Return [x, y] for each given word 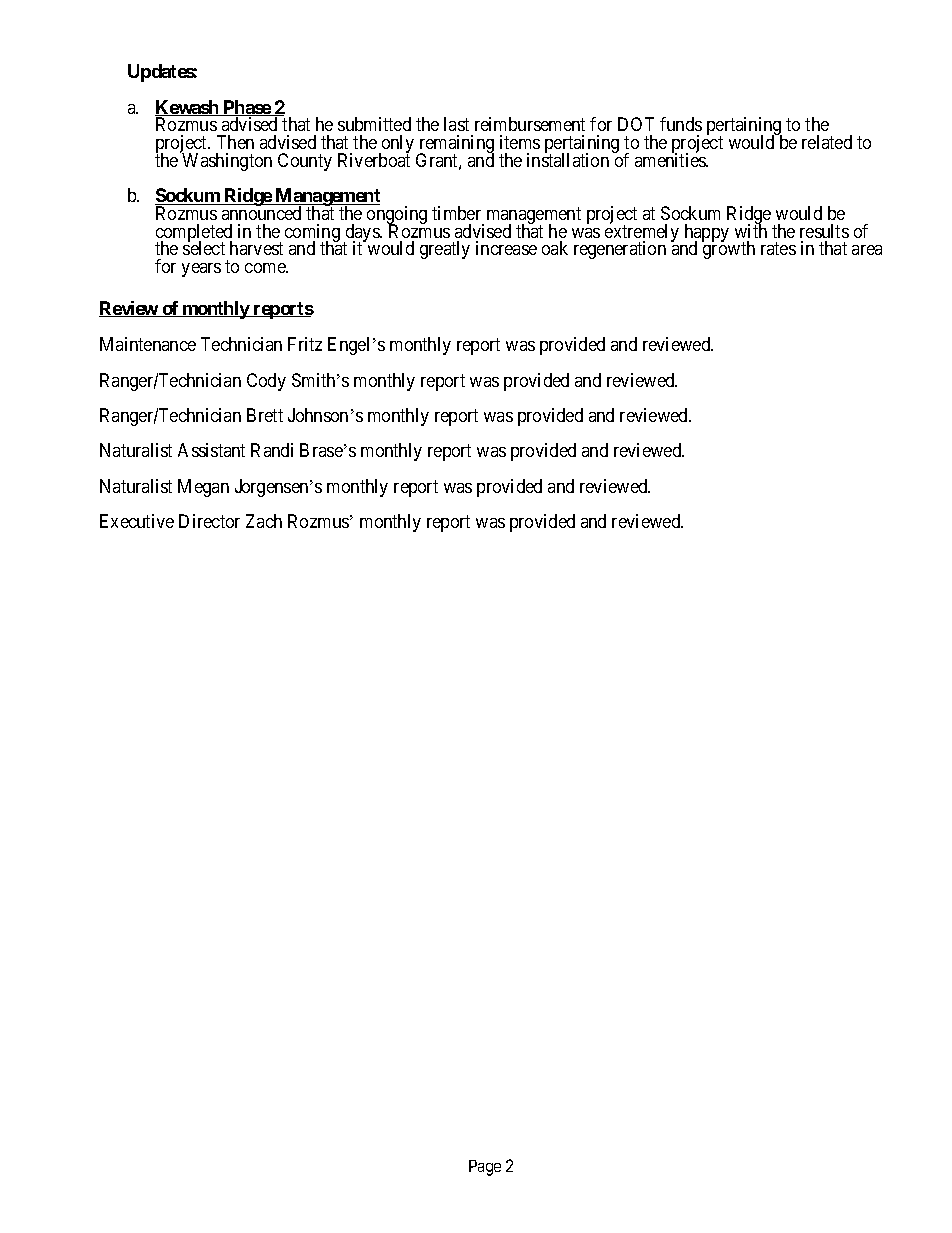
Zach [264, 521]
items [520, 142]
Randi [272, 450]
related [827, 142]
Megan [203, 488]
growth [728, 249]
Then [235, 142]
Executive [137, 521]
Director [209, 521]
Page [485, 1168]
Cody [266, 382]
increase [506, 248]
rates [778, 248]
